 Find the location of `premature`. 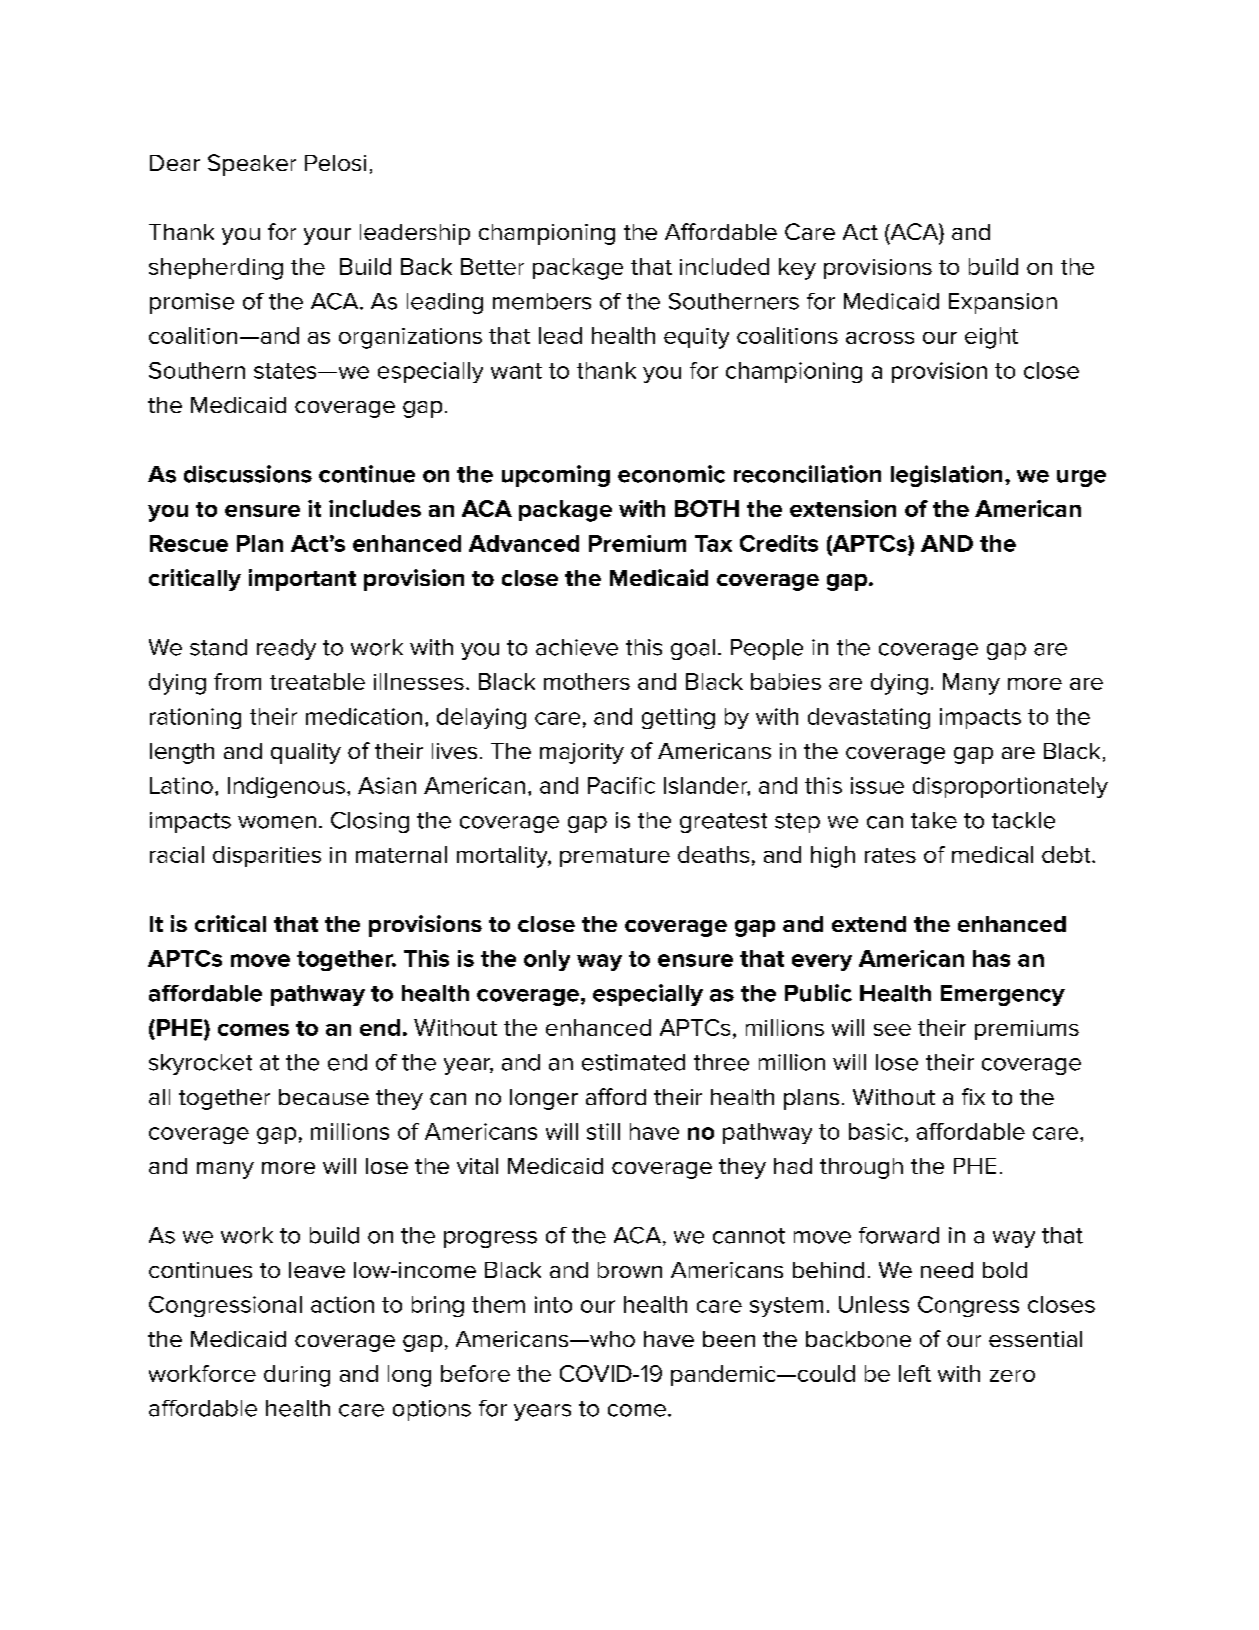

premature is located at coordinates (615, 857).
